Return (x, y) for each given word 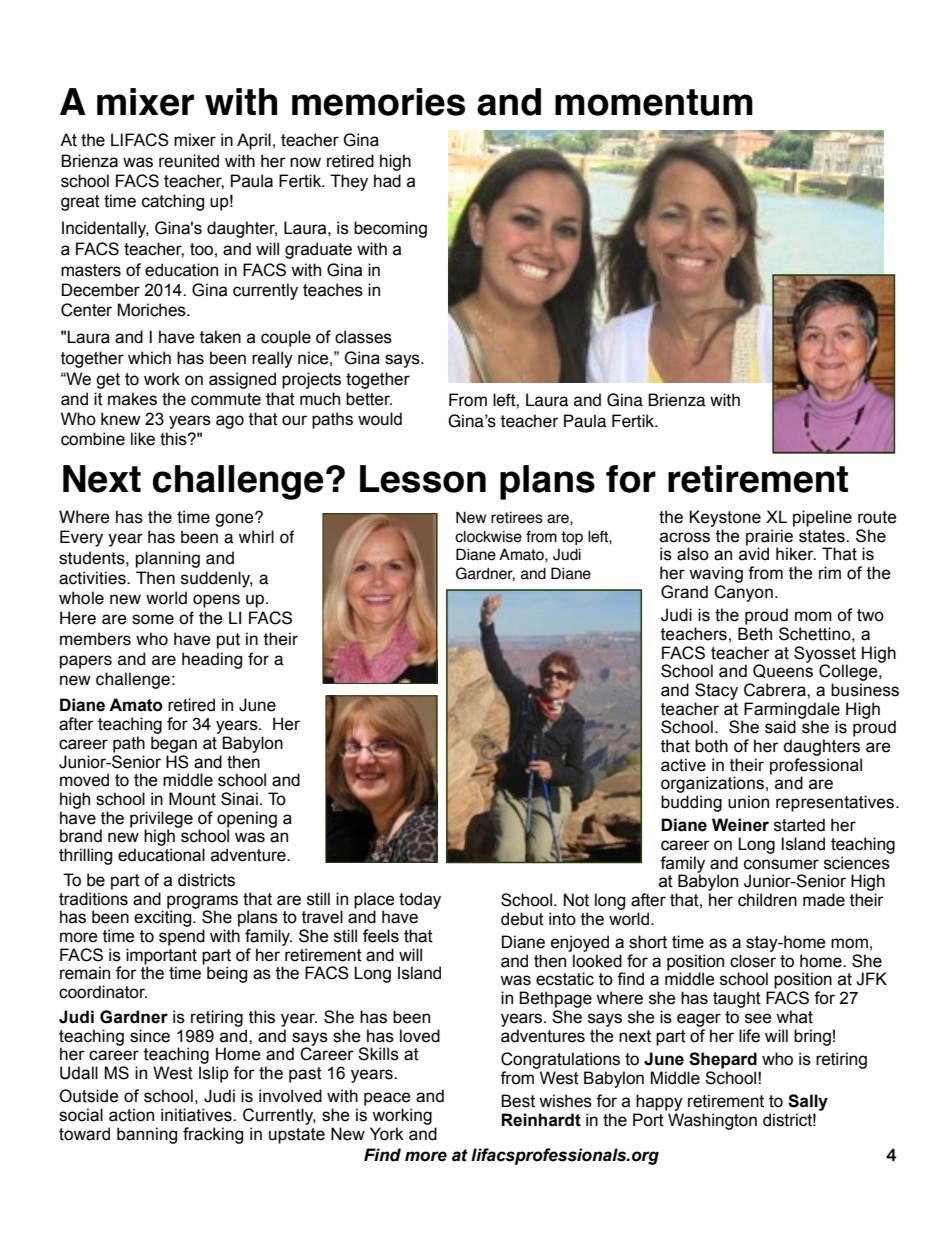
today (420, 900)
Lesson (423, 479)
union (748, 802)
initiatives (197, 1115)
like (143, 439)
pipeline (822, 518)
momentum (654, 102)
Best (518, 1101)
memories (378, 102)
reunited (189, 161)
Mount (192, 799)
